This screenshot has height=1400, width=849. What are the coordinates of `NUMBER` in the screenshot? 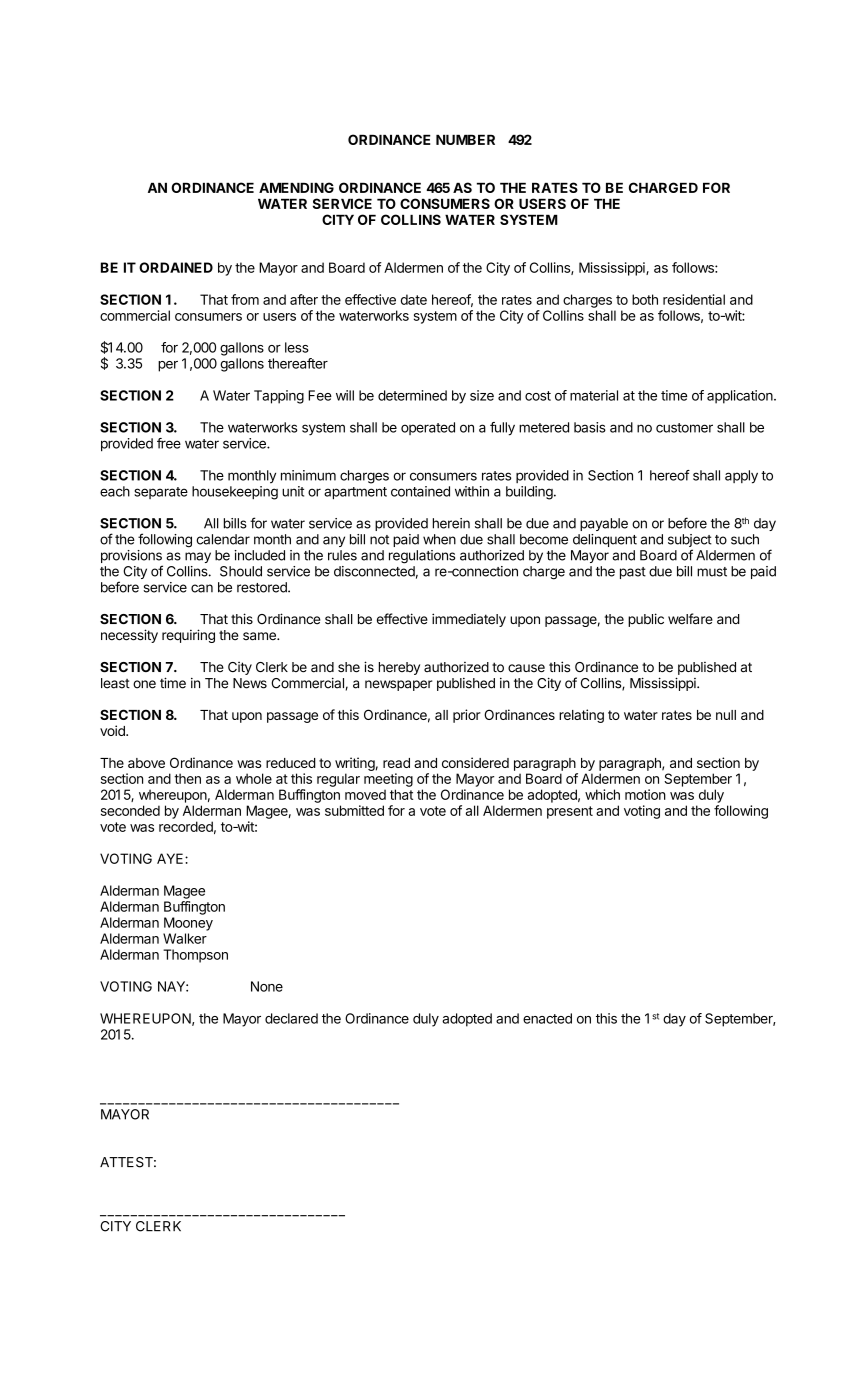 It's located at (465, 140).
